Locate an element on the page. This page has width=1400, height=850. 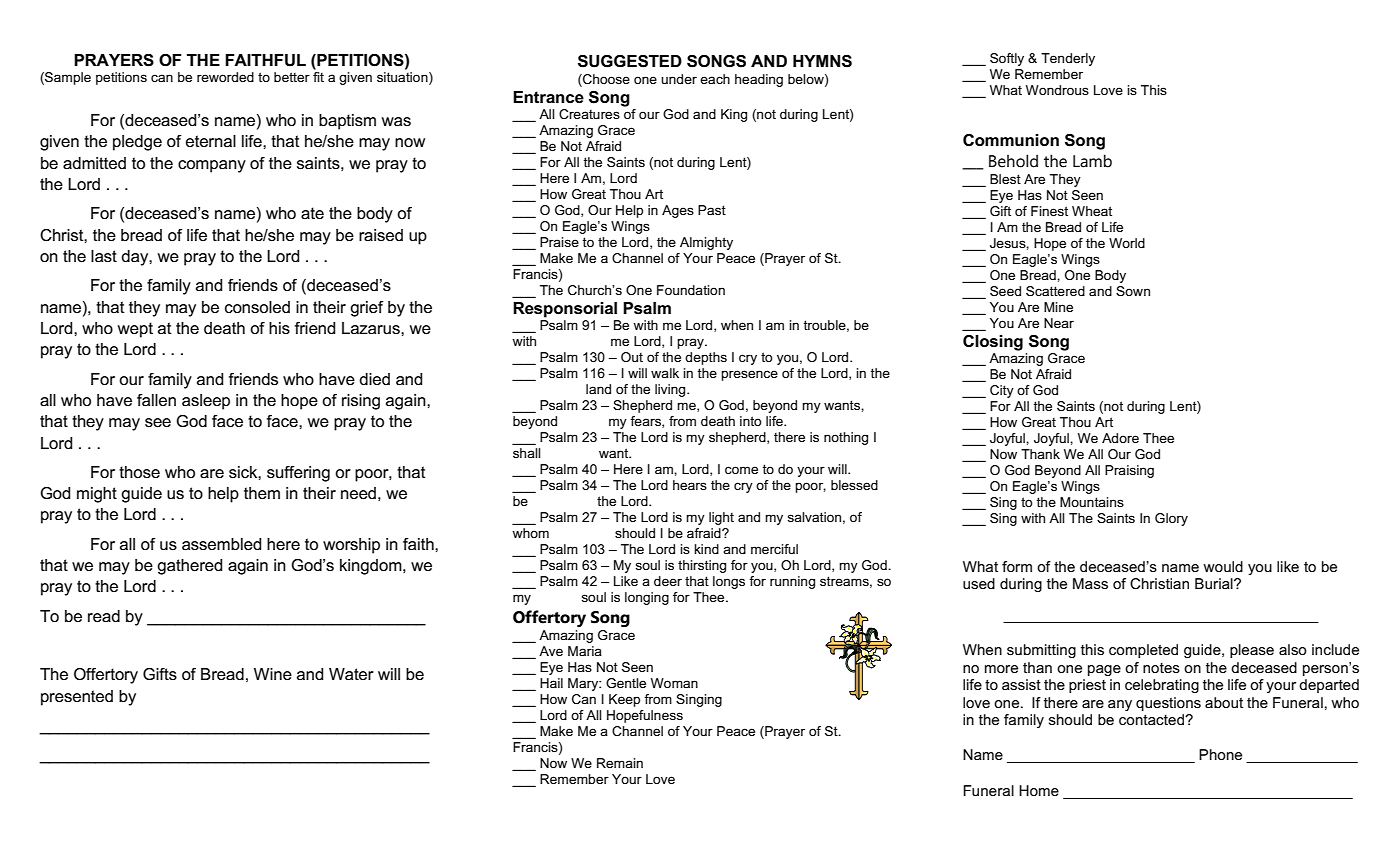
last is located at coordinates (104, 256).
